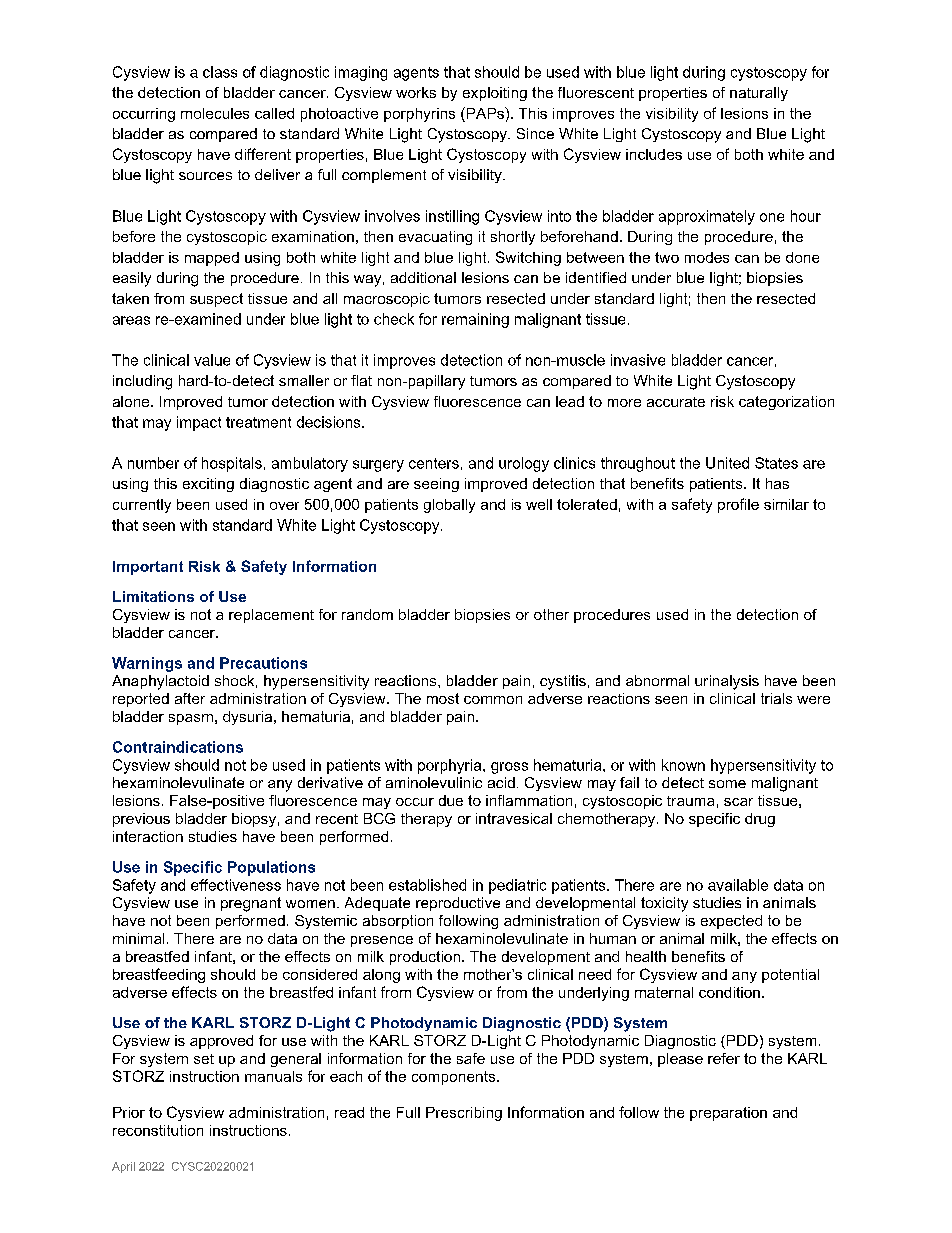  What do you see at coordinates (475, 320) in the page?
I see `remaining` at bounding box center [475, 320].
